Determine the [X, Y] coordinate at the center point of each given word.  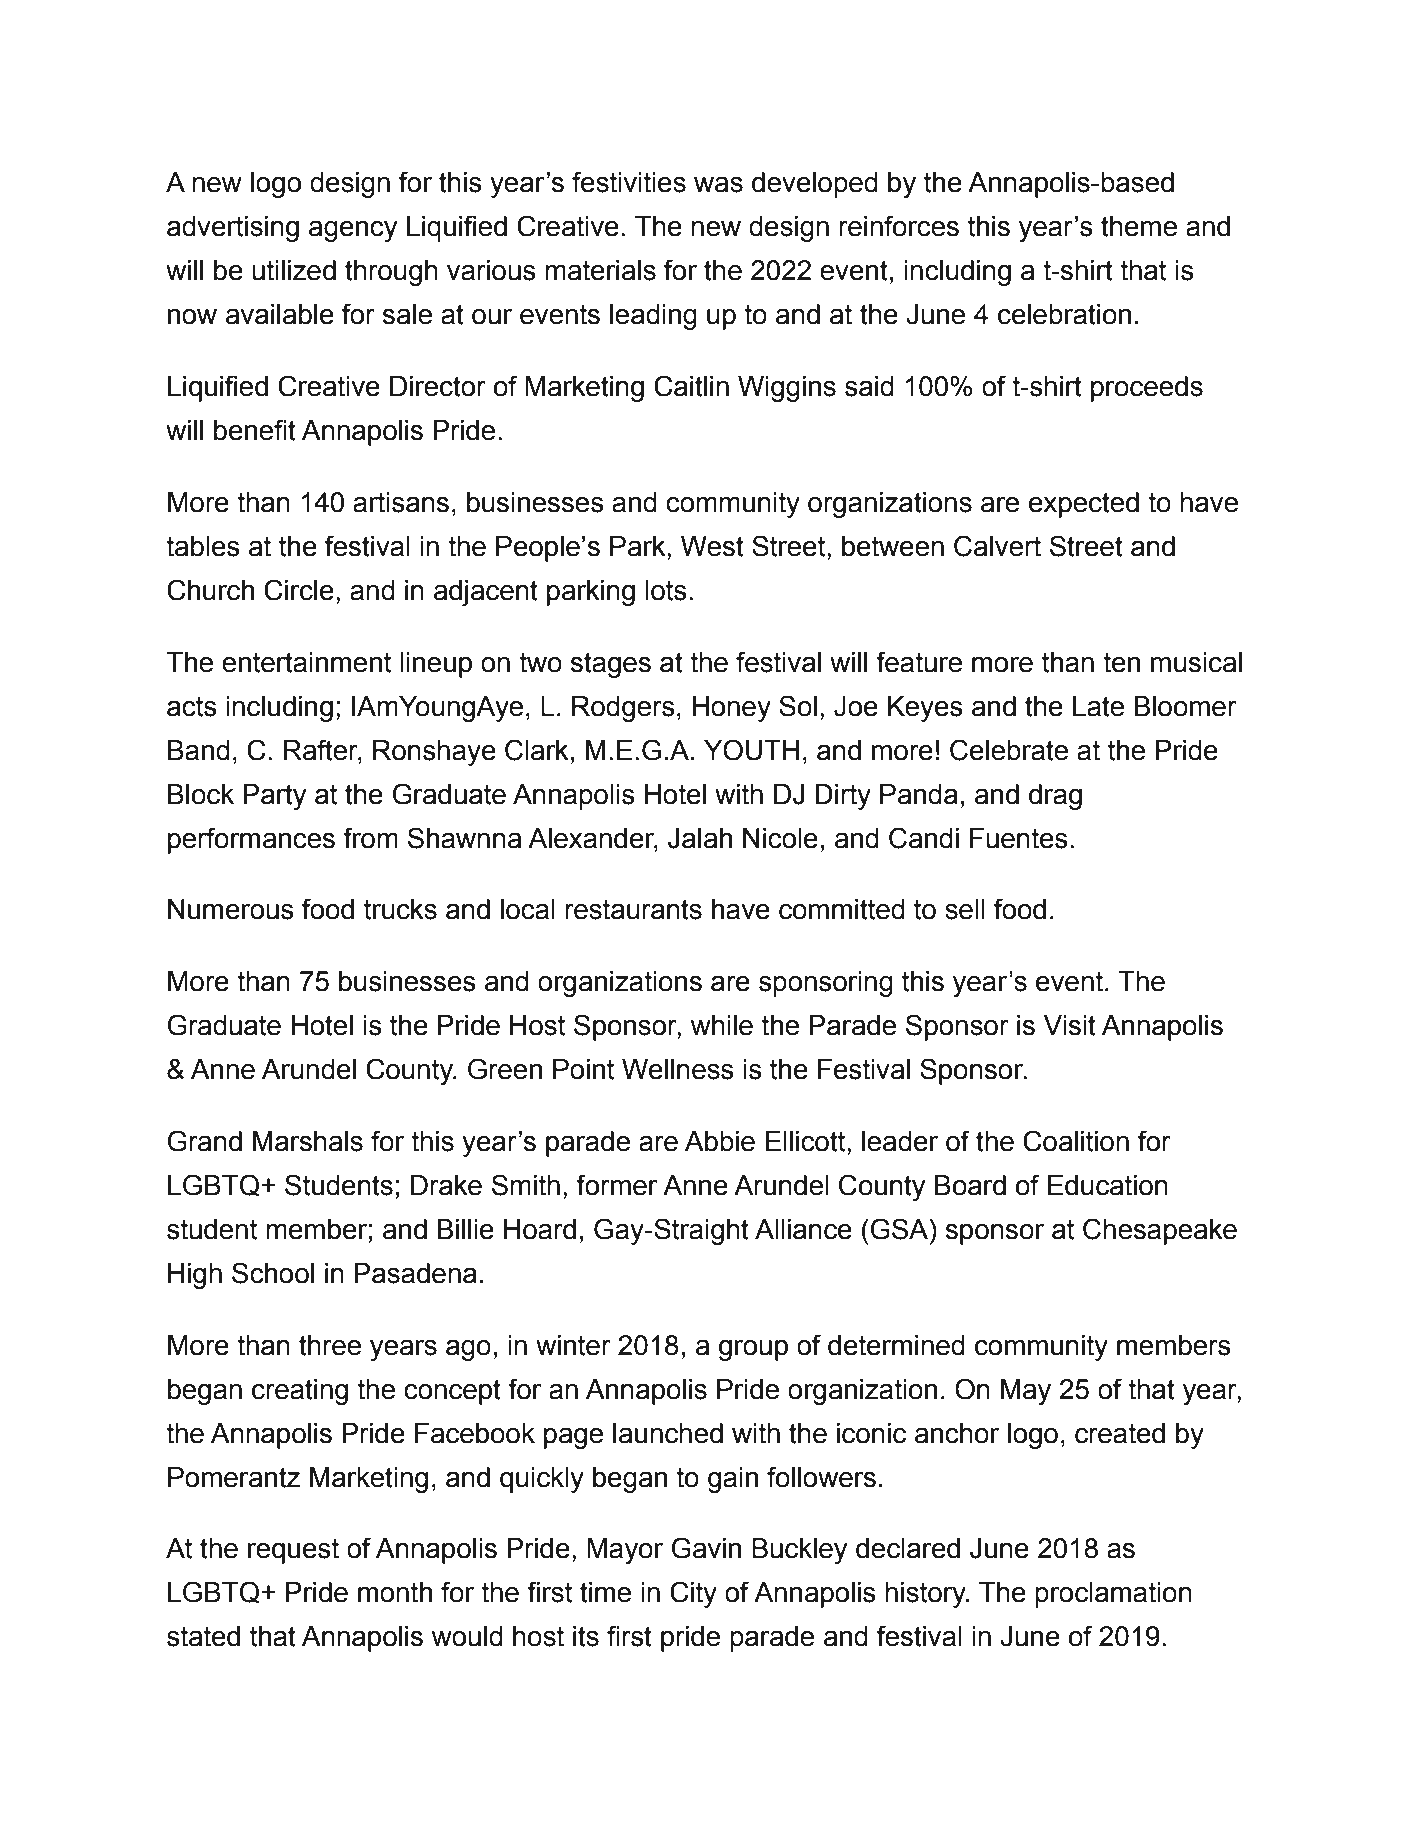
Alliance [803, 1229]
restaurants [633, 909]
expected [1084, 505]
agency [353, 231]
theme [1139, 226]
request [293, 1551]
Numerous [231, 909]
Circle [299, 590]
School [273, 1273]
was [718, 185]
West [712, 546]
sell [965, 909]
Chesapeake [1160, 1231]
